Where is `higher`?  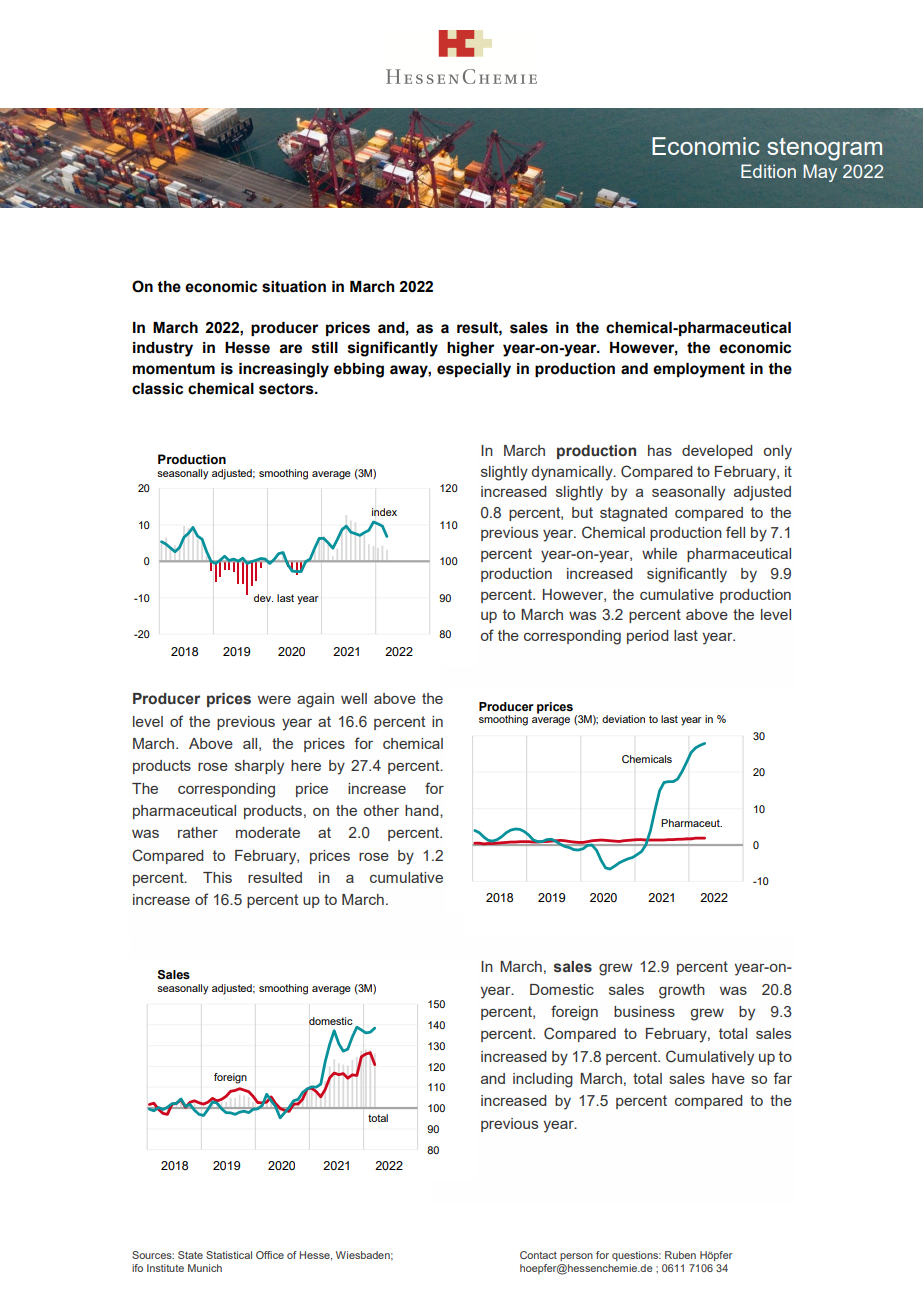 higher is located at coordinates (470, 349).
